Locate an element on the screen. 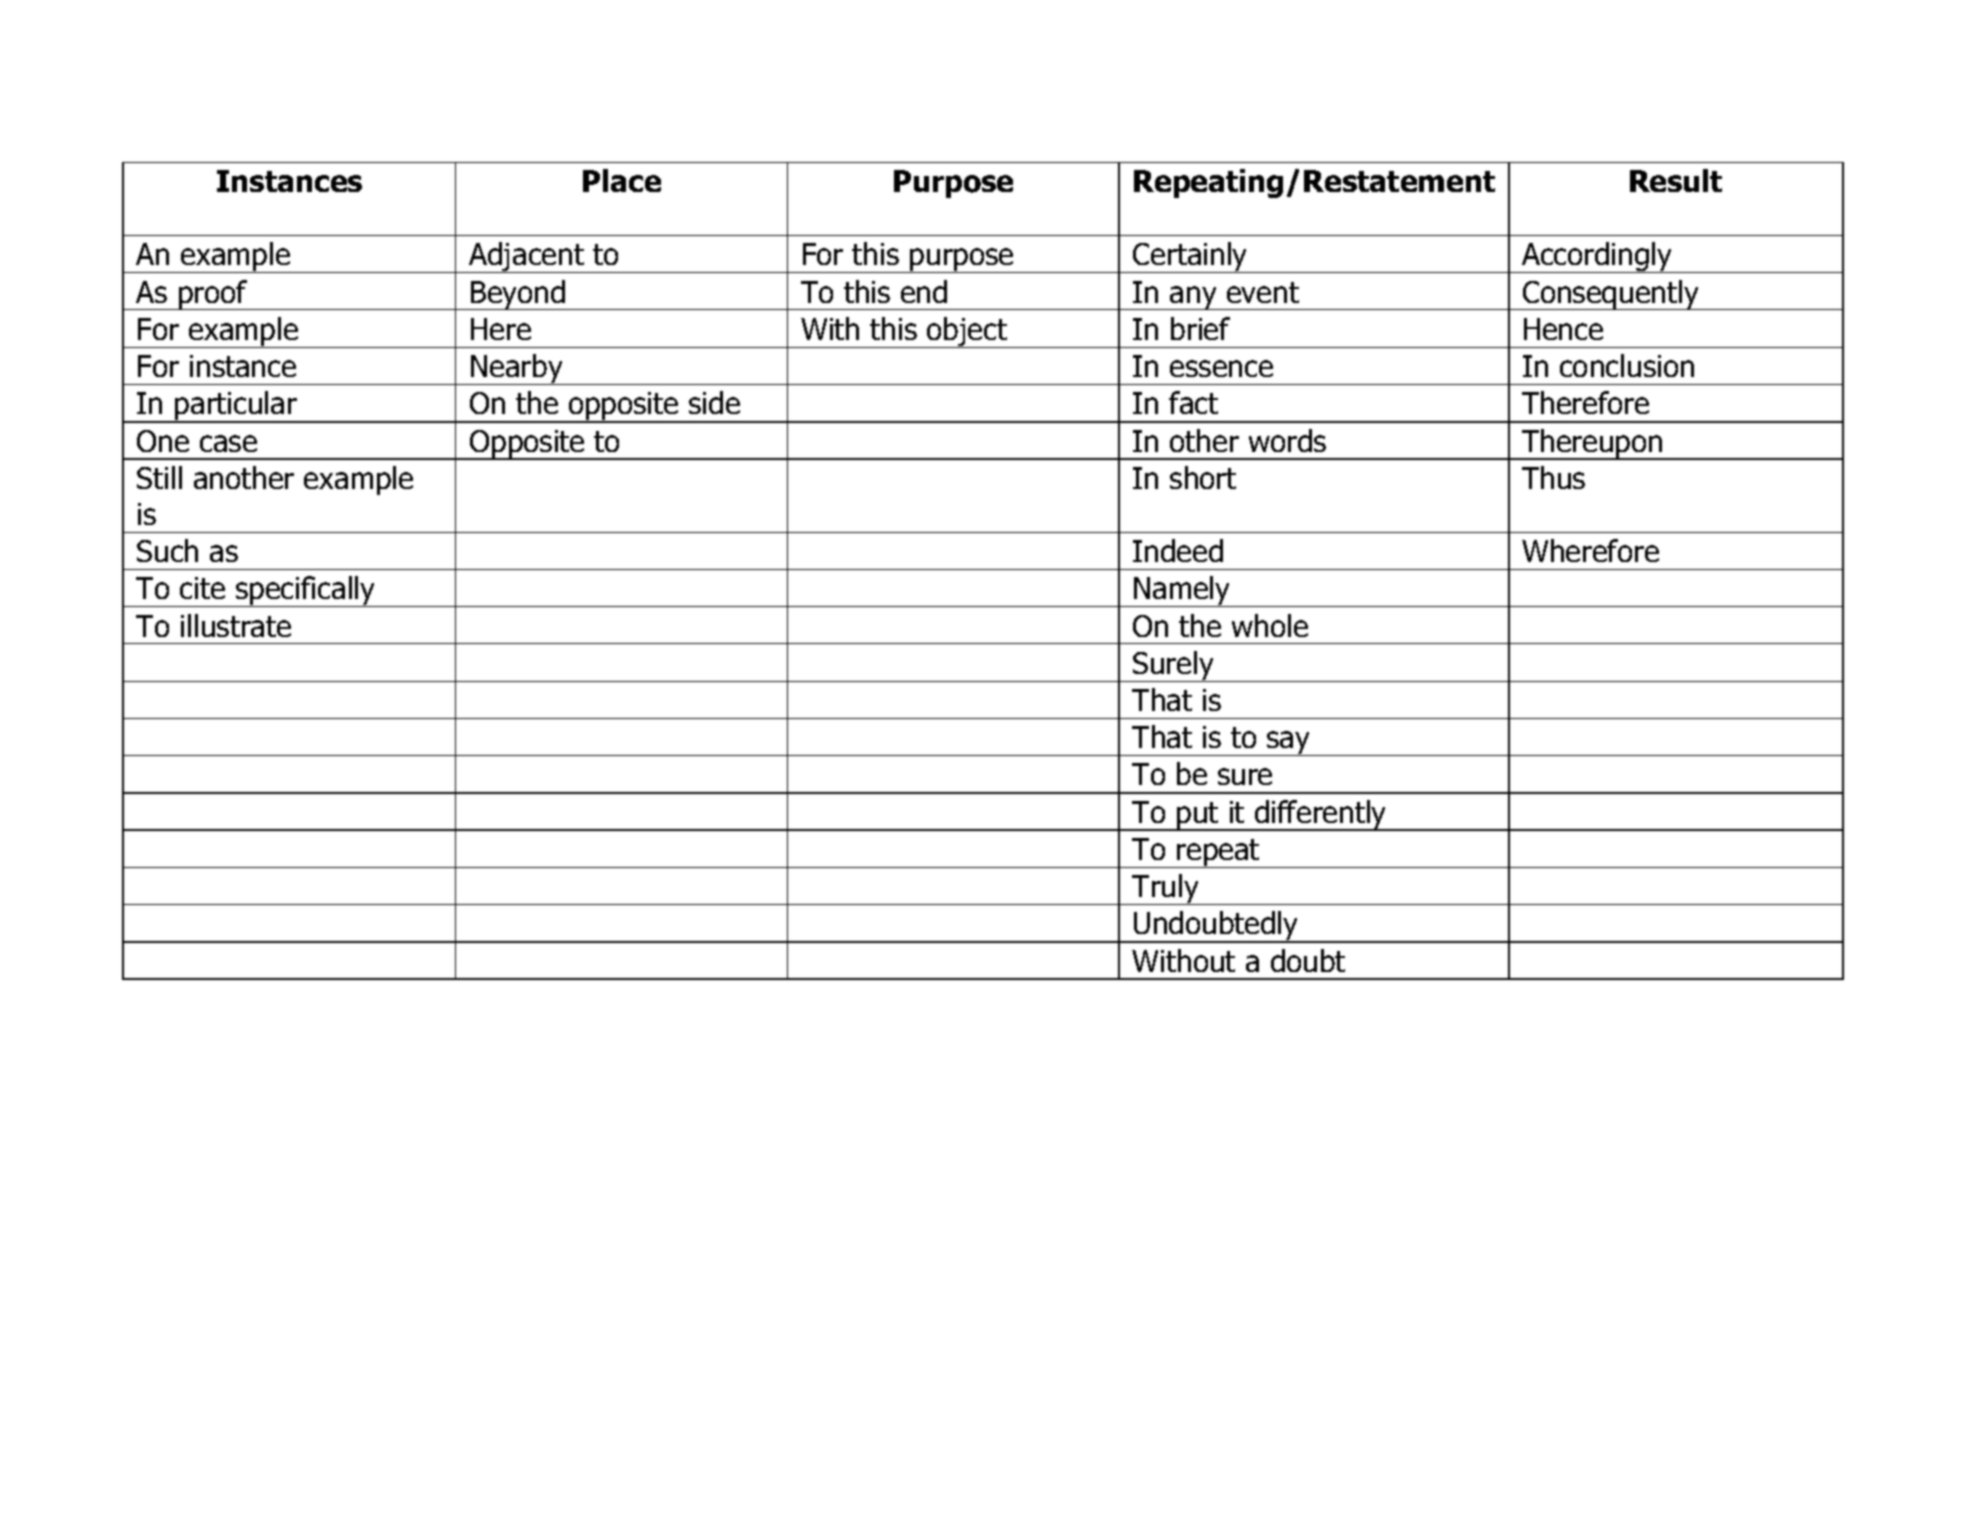 This screenshot has width=1968, height=1521. whole is located at coordinates (1270, 625).
